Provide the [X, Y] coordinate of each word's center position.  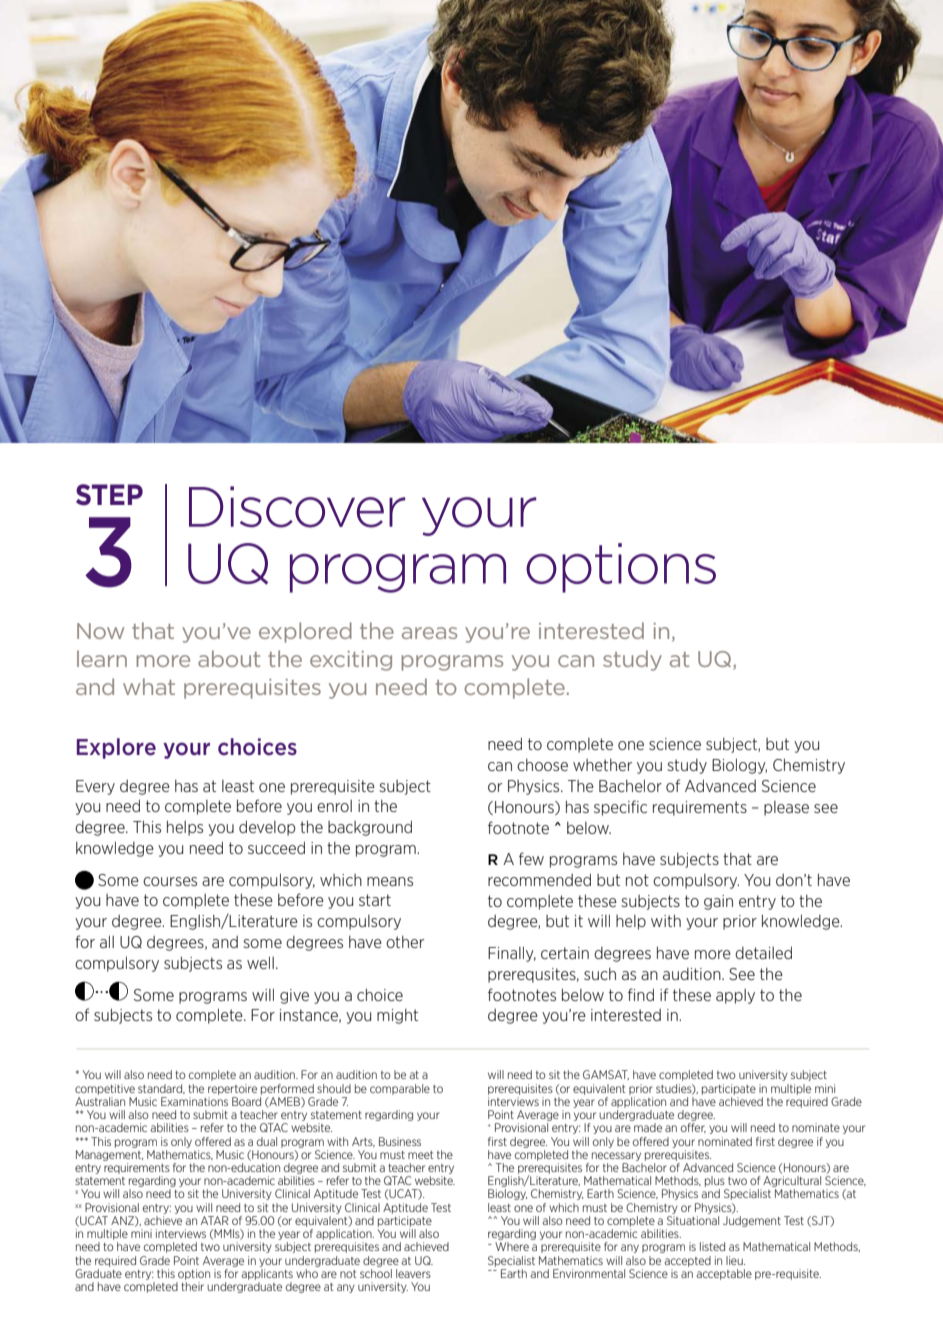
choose [542, 765]
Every [95, 787]
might [397, 1016]
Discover [297, 507]
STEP [109, 495]
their [192, 1286]
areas [429, 633]
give [294, 996]
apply [735, 996]
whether [602, 765]
